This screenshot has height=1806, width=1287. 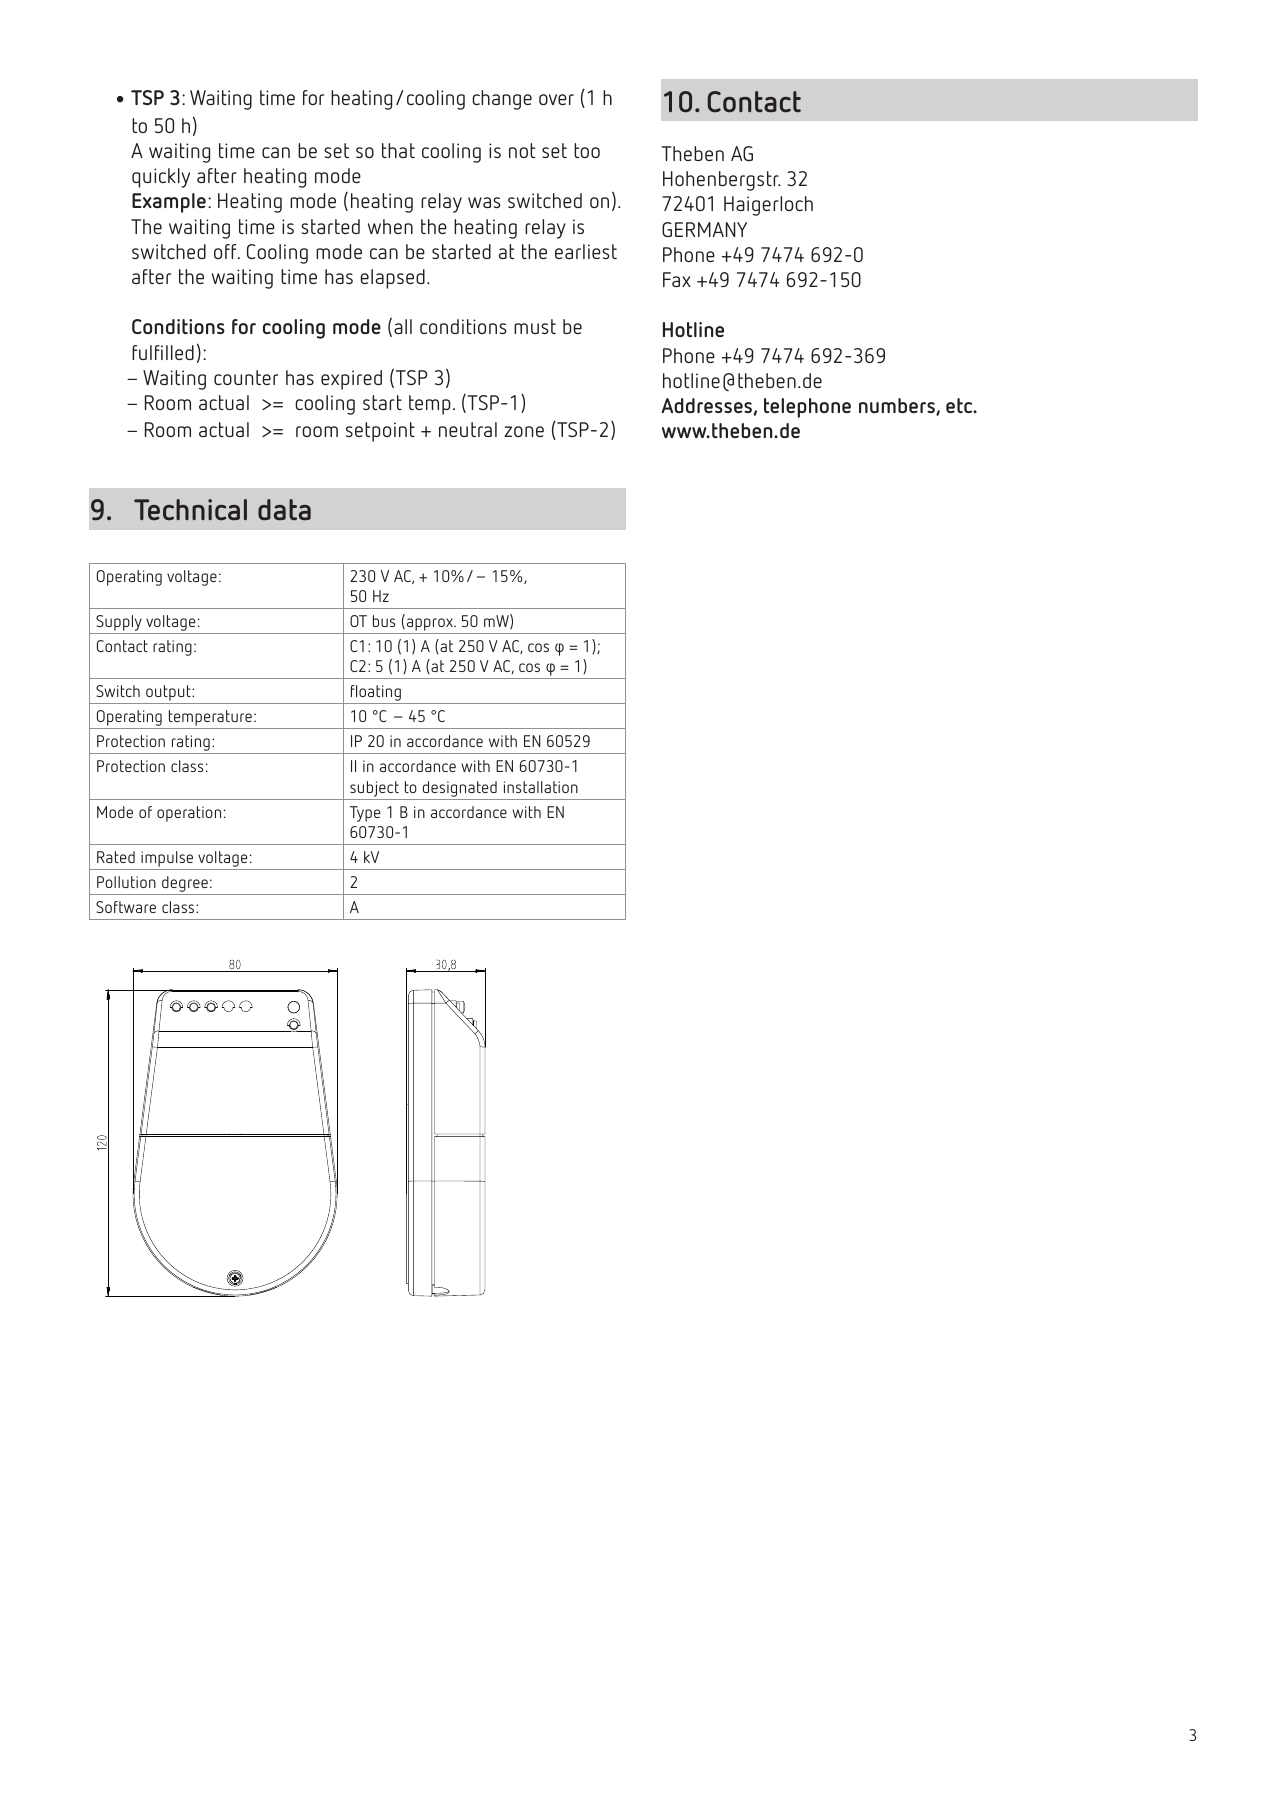 I want to click on over, so click(x=556, y=99).
